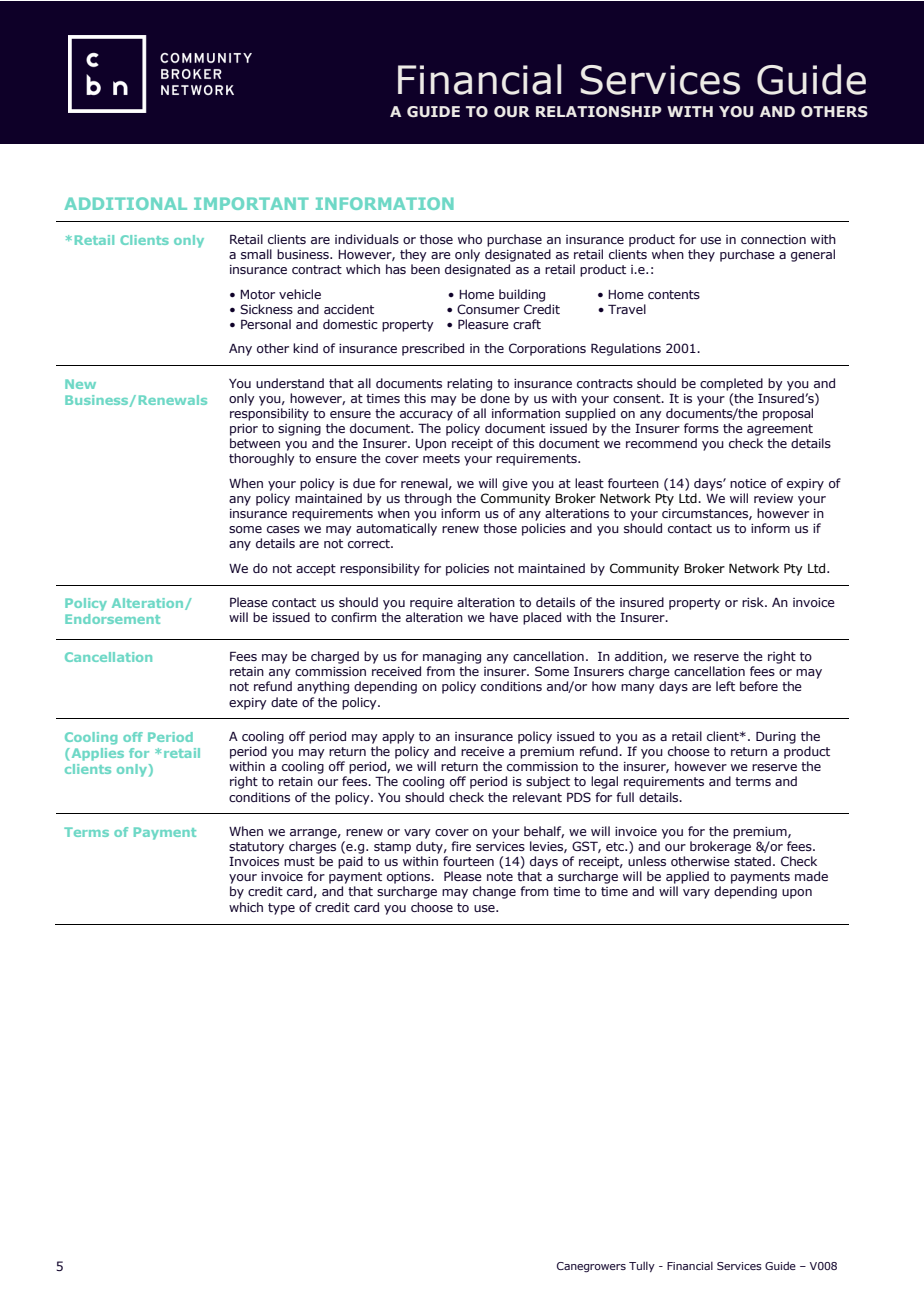 The image size is (924, 1309). Describe the element at coordinates (281, 909) in the screenshot. I see `type` at that location.
